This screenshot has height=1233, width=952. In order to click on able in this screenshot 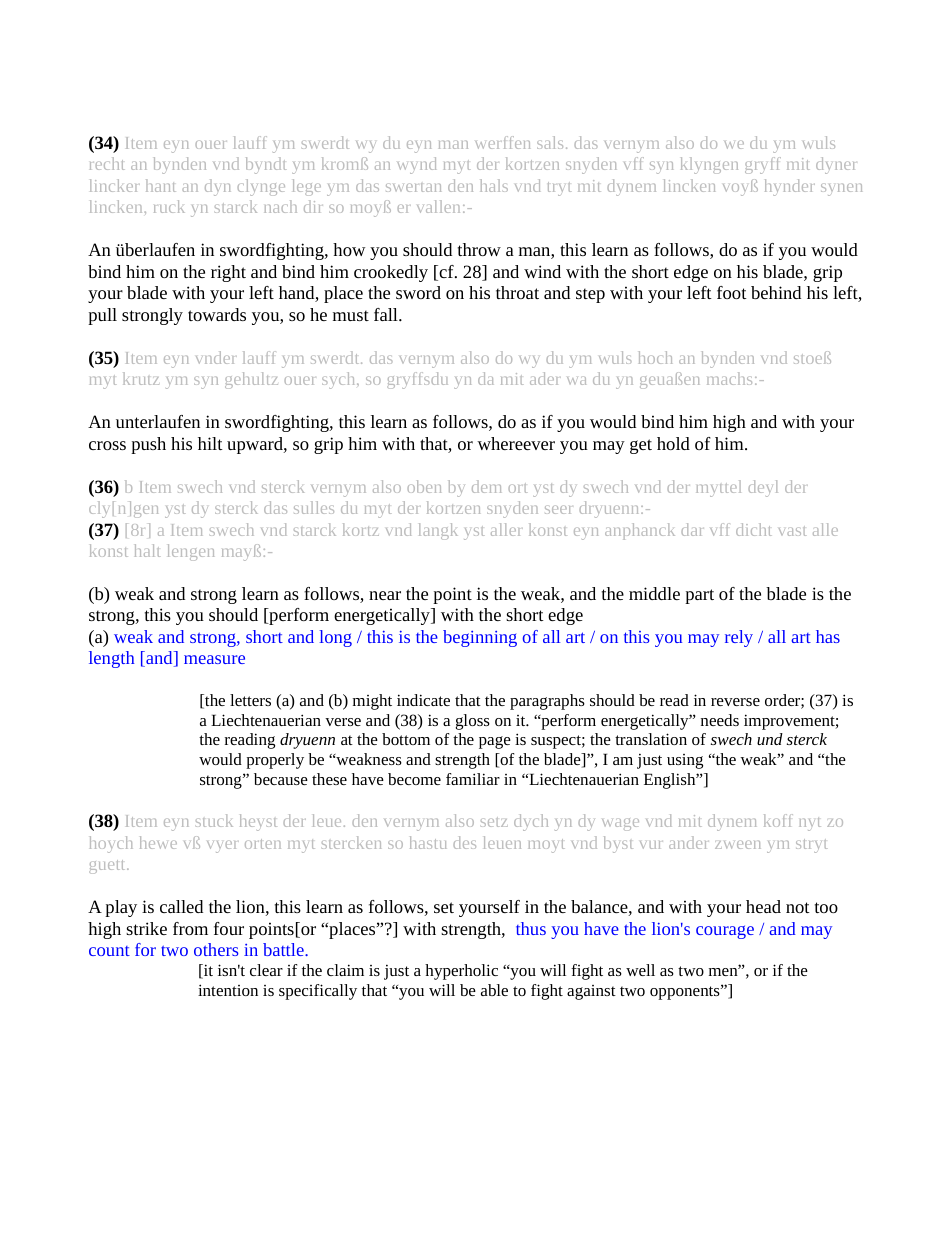, I will do `click(494, 990)`.
